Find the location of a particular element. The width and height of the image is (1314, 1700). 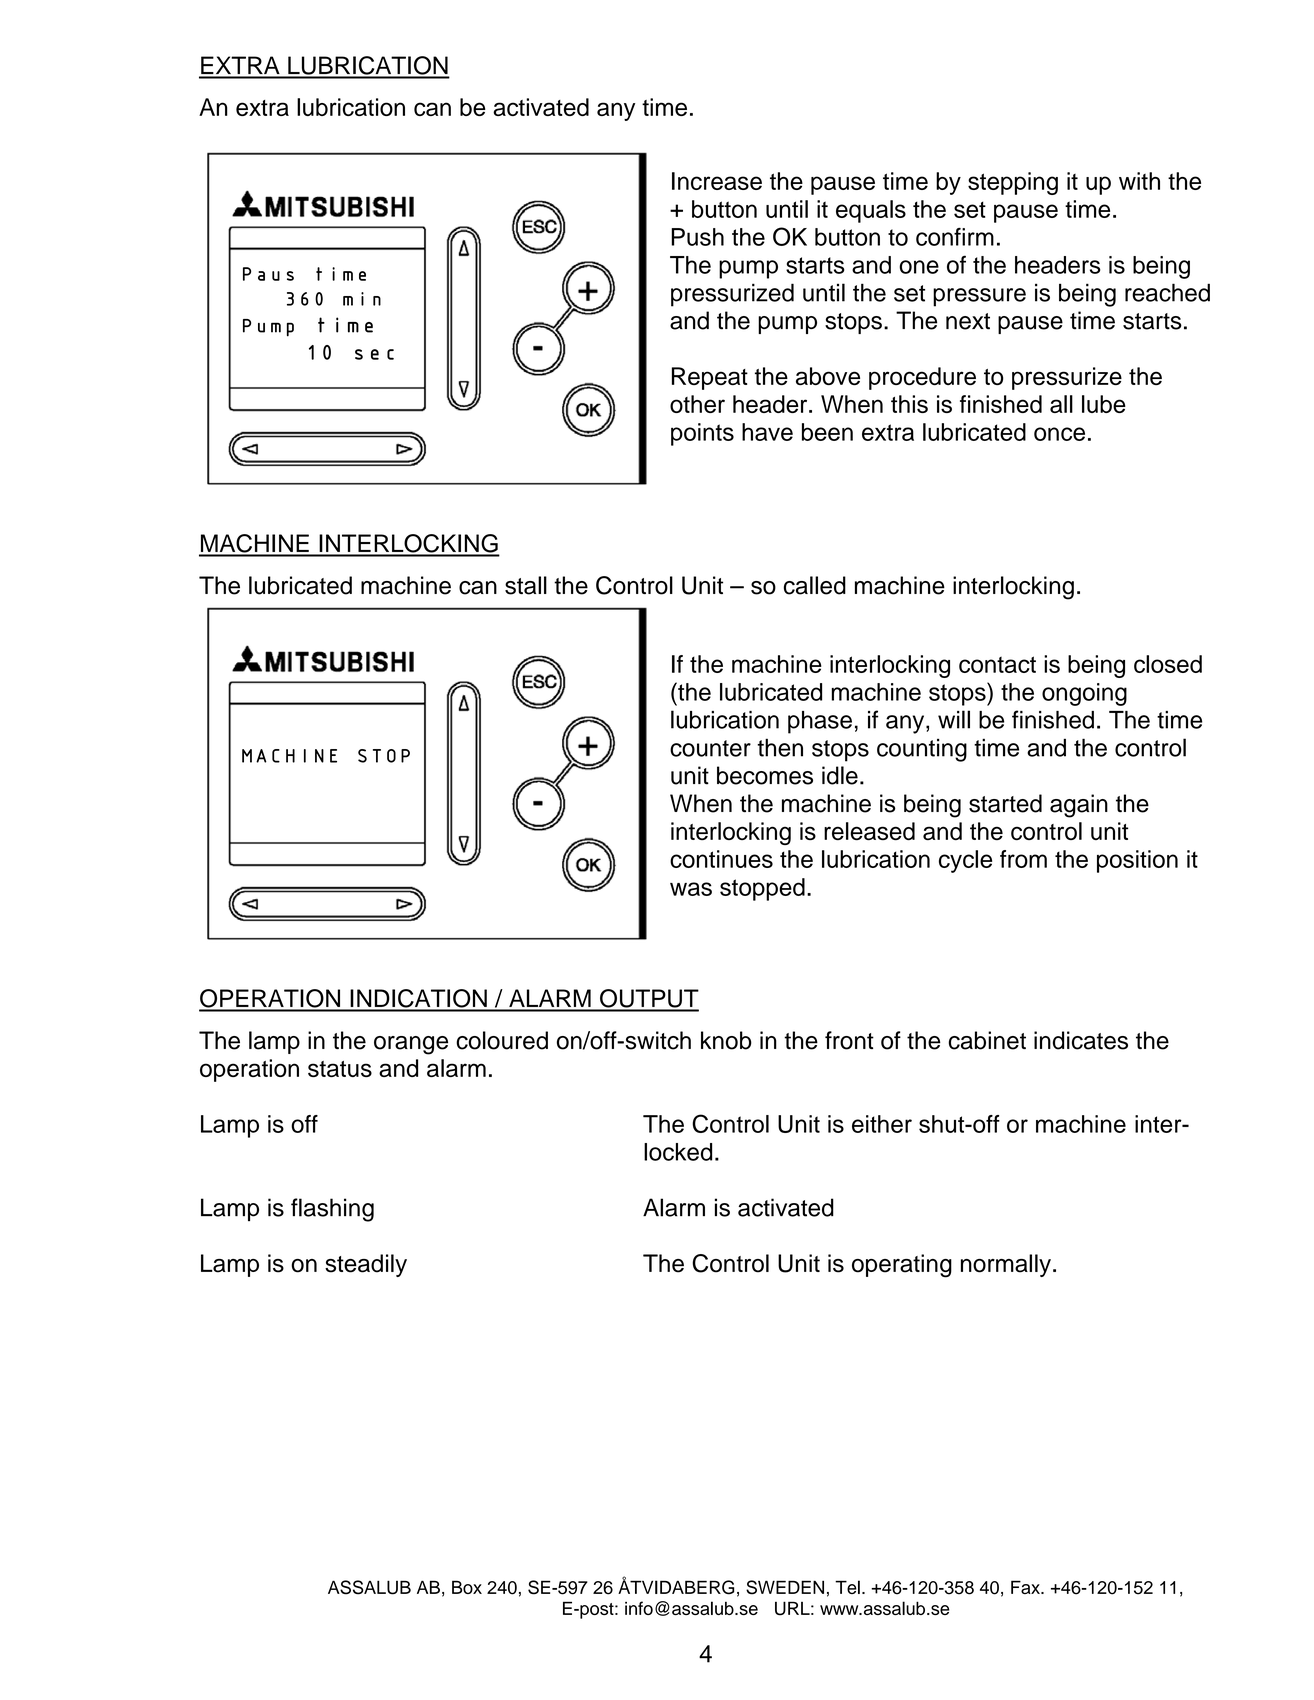

stall is located at coordinates (526, 585).
